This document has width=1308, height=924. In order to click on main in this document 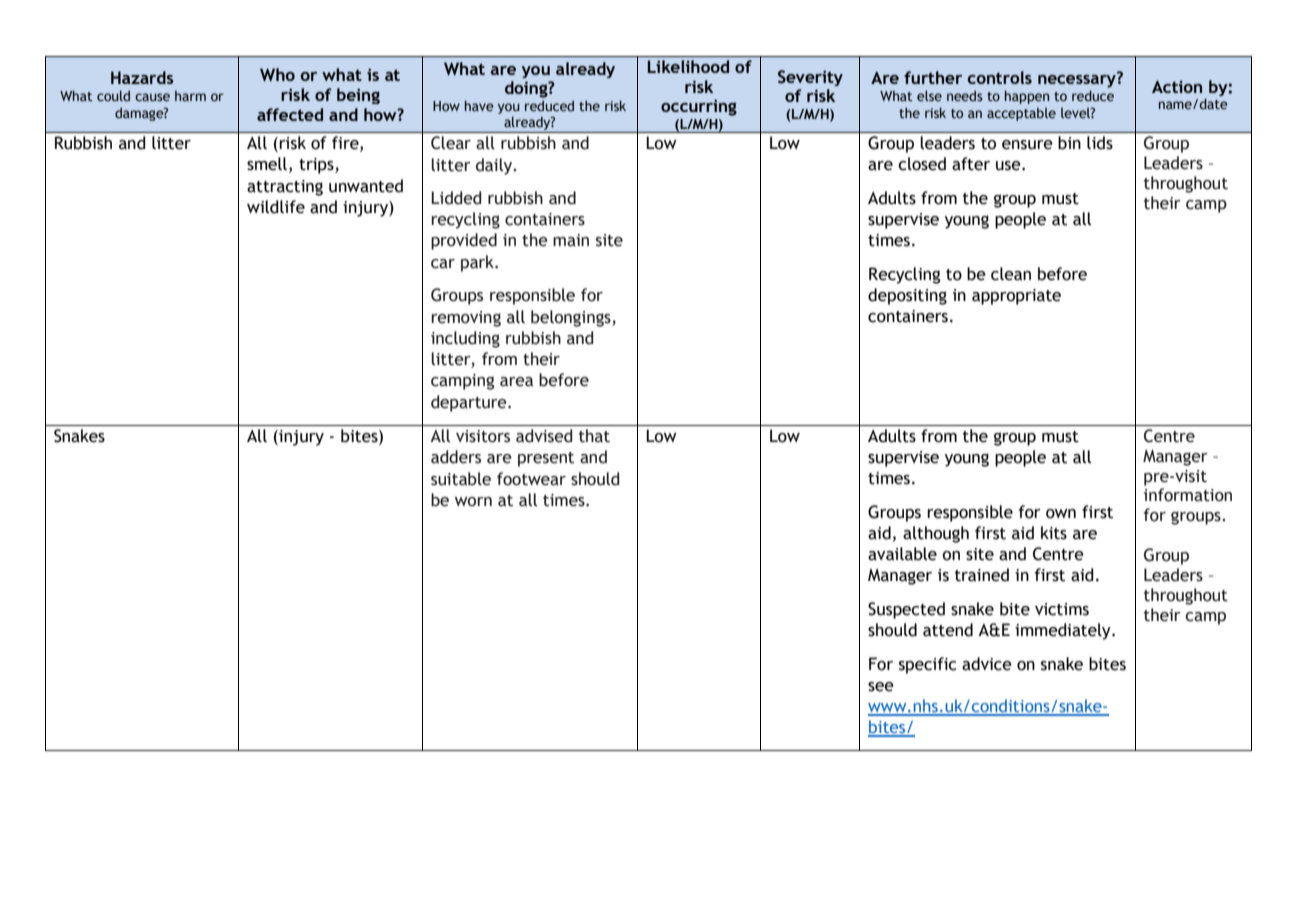, I will do `click(571, 240)`.
